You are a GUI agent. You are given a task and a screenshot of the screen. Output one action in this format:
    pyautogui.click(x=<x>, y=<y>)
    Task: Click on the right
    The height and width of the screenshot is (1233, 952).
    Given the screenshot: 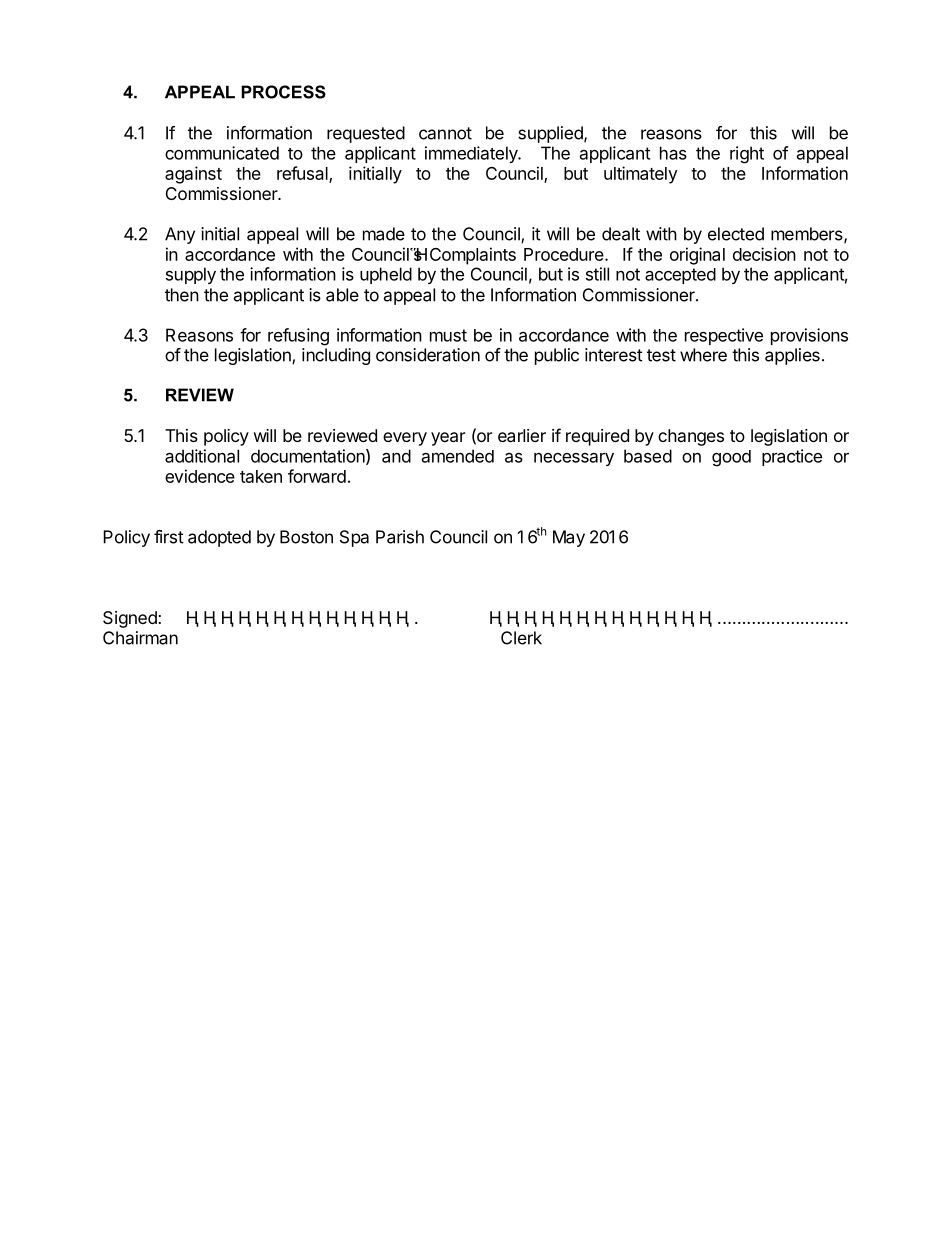 What is the action you would take?
    pyautogui.click(x=747, y=155)
